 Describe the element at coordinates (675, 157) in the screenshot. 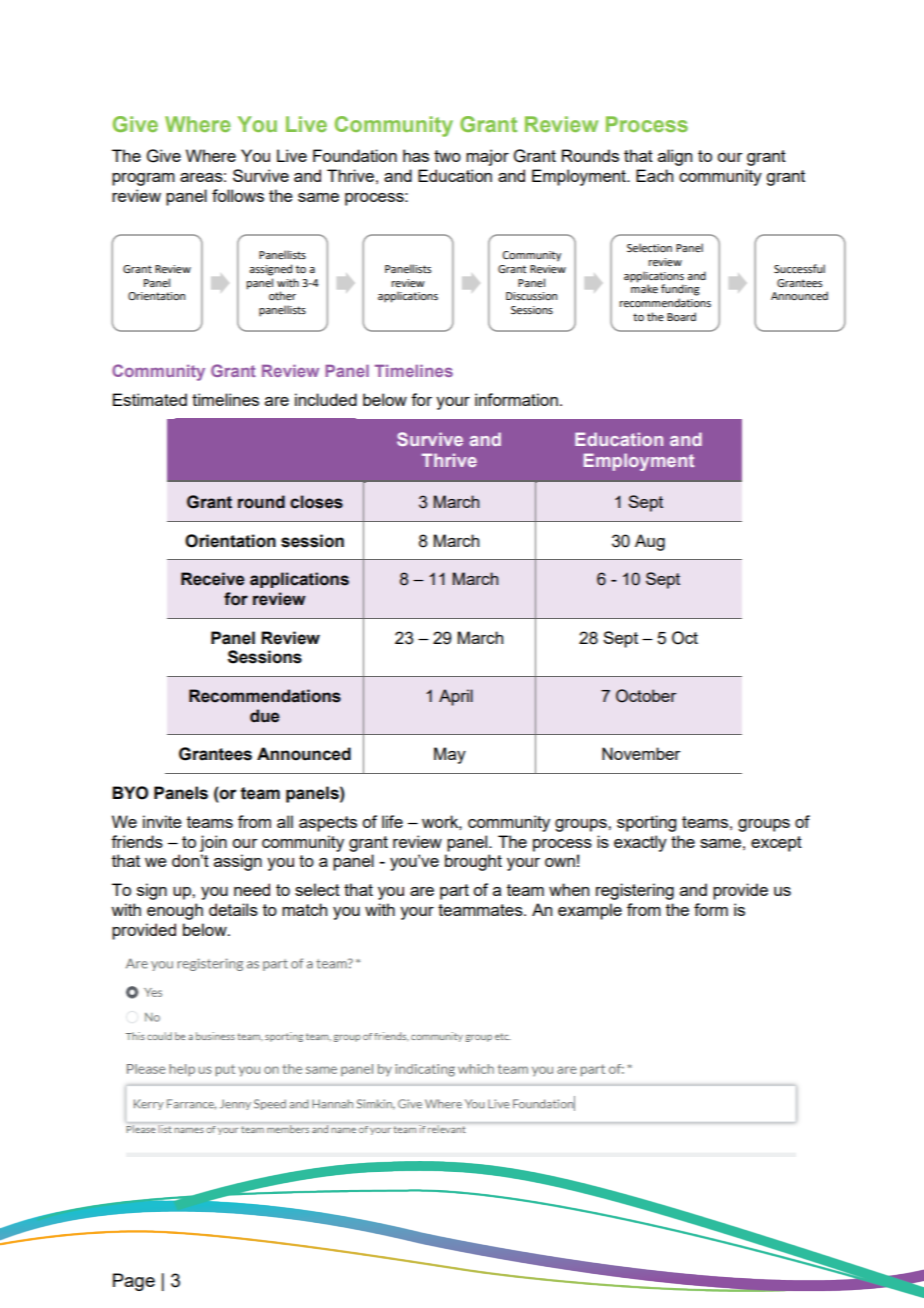

I see `align` at that location.
